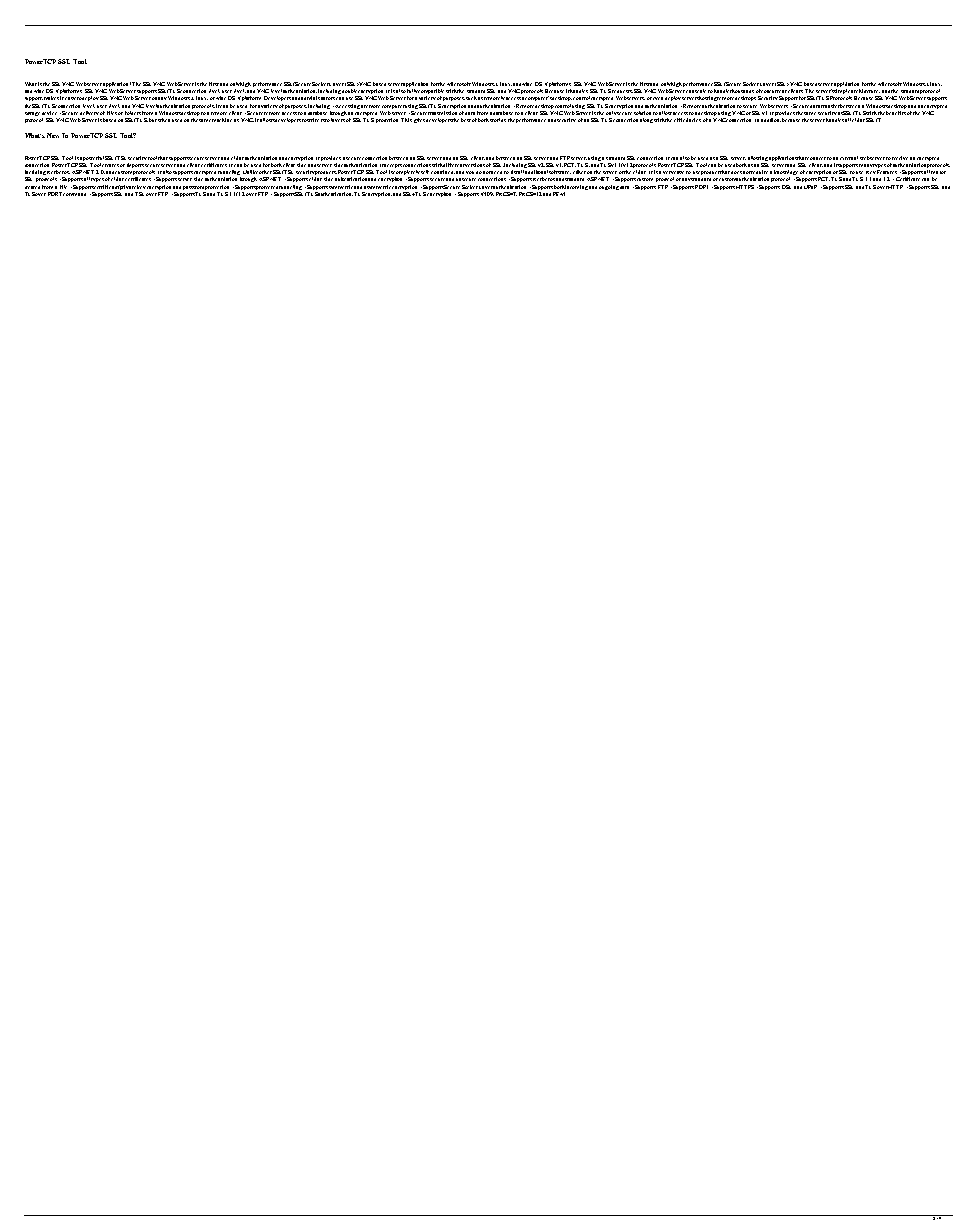 This image has height=1232, width=977. I want to click on efficiencies, so click(687, 120).
